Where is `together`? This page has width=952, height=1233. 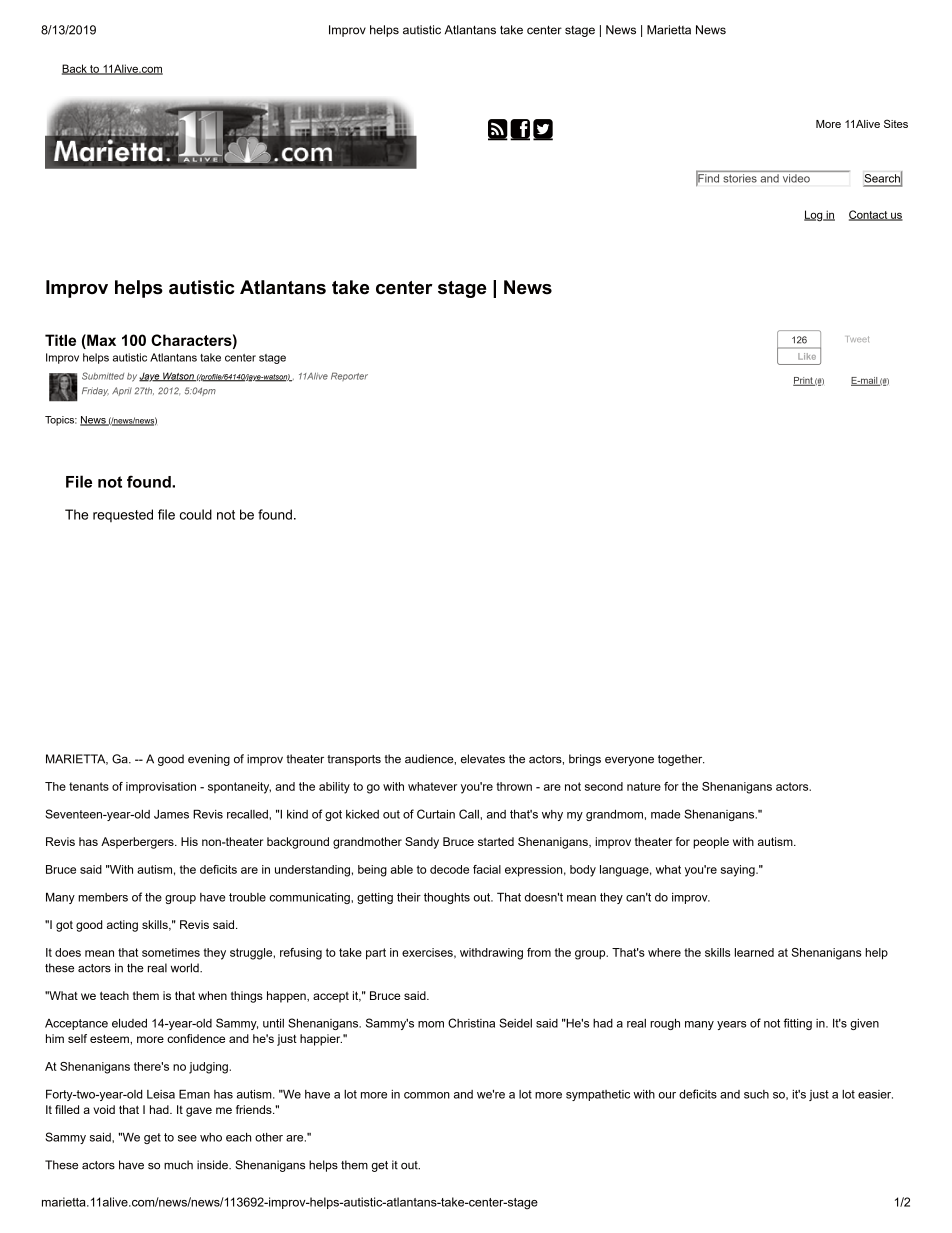
together is located at coordinates (681, 760).
